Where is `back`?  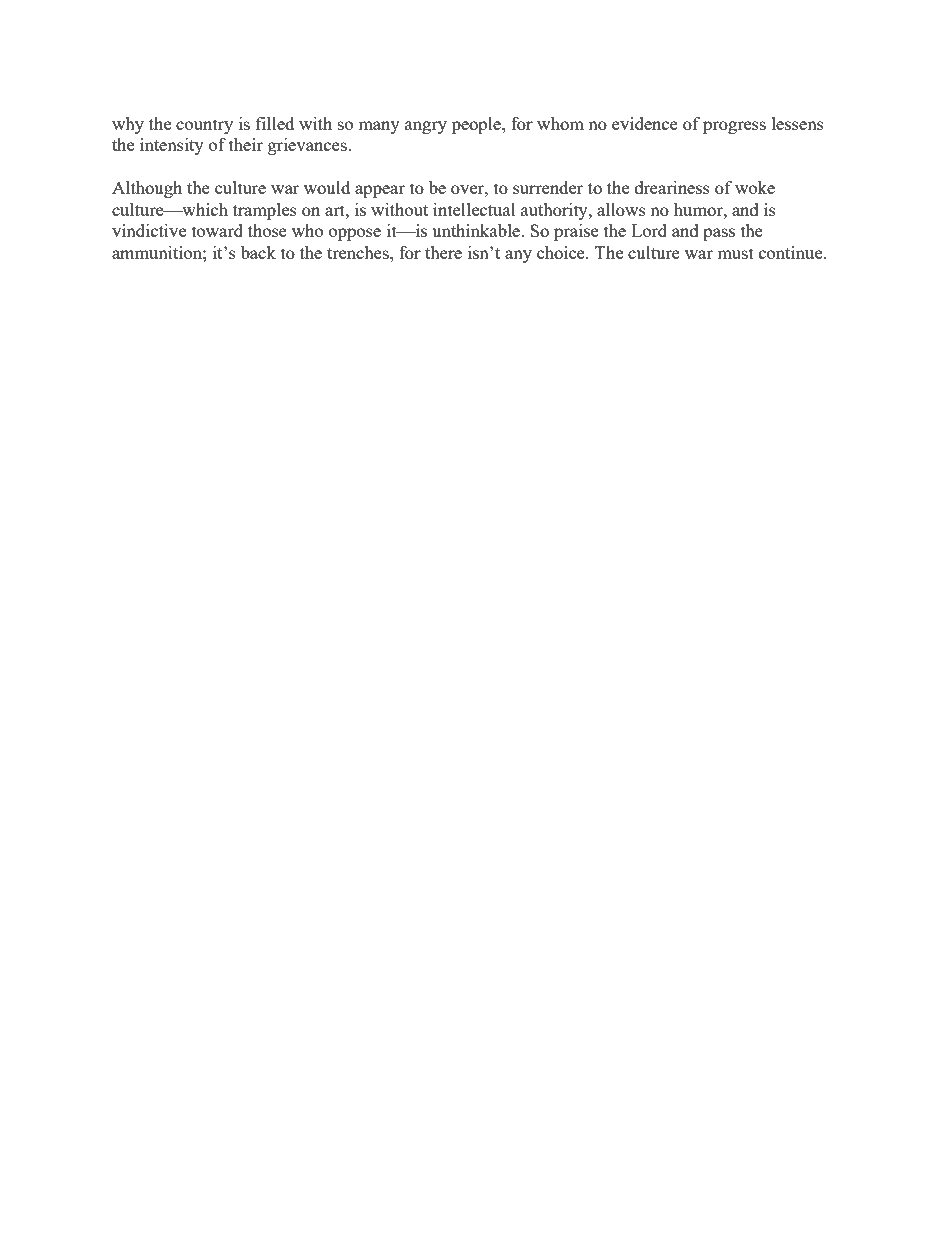 back is located at coordinates (258, 252).
